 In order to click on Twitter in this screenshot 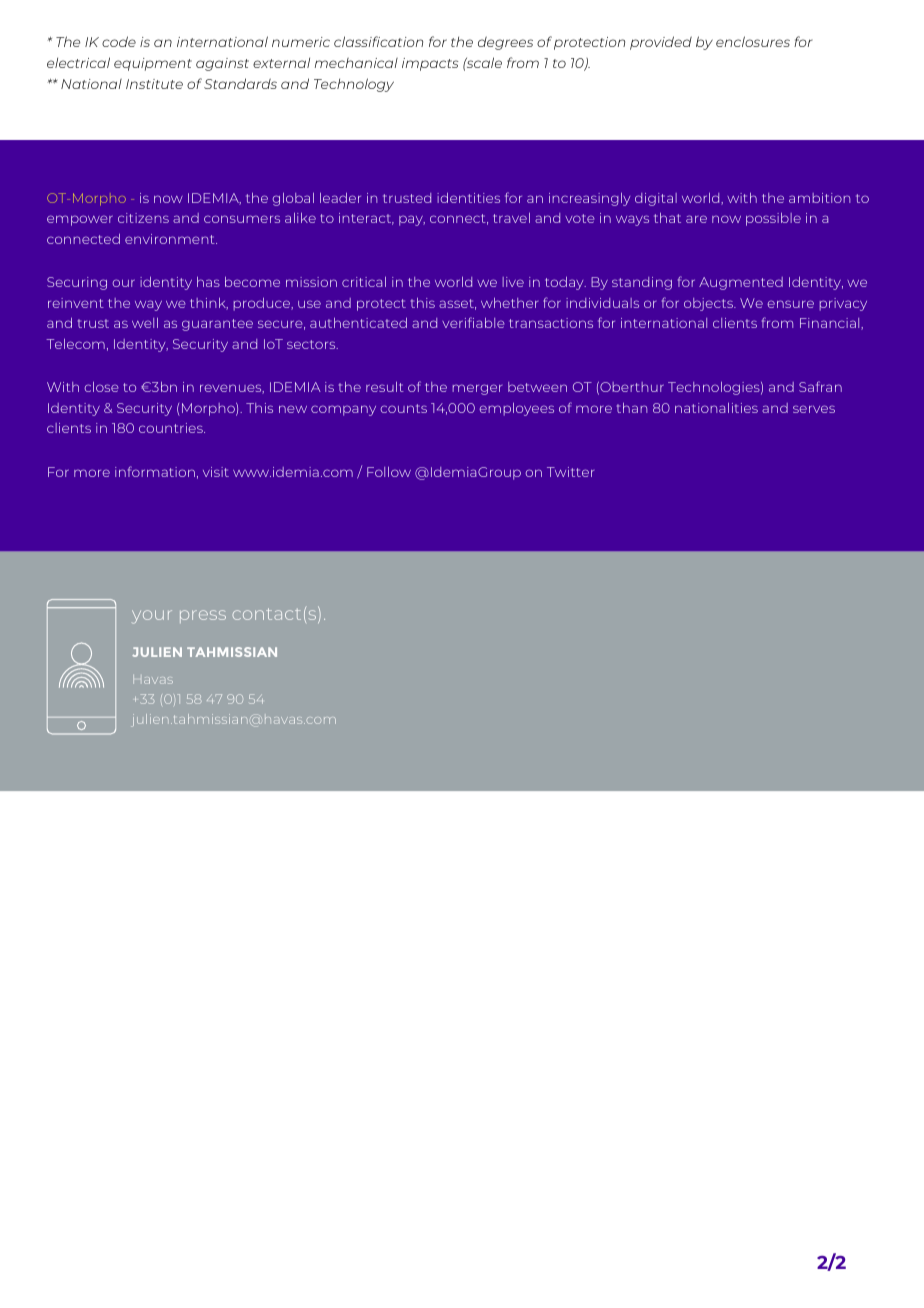, I will do `click(570, 472)`.
